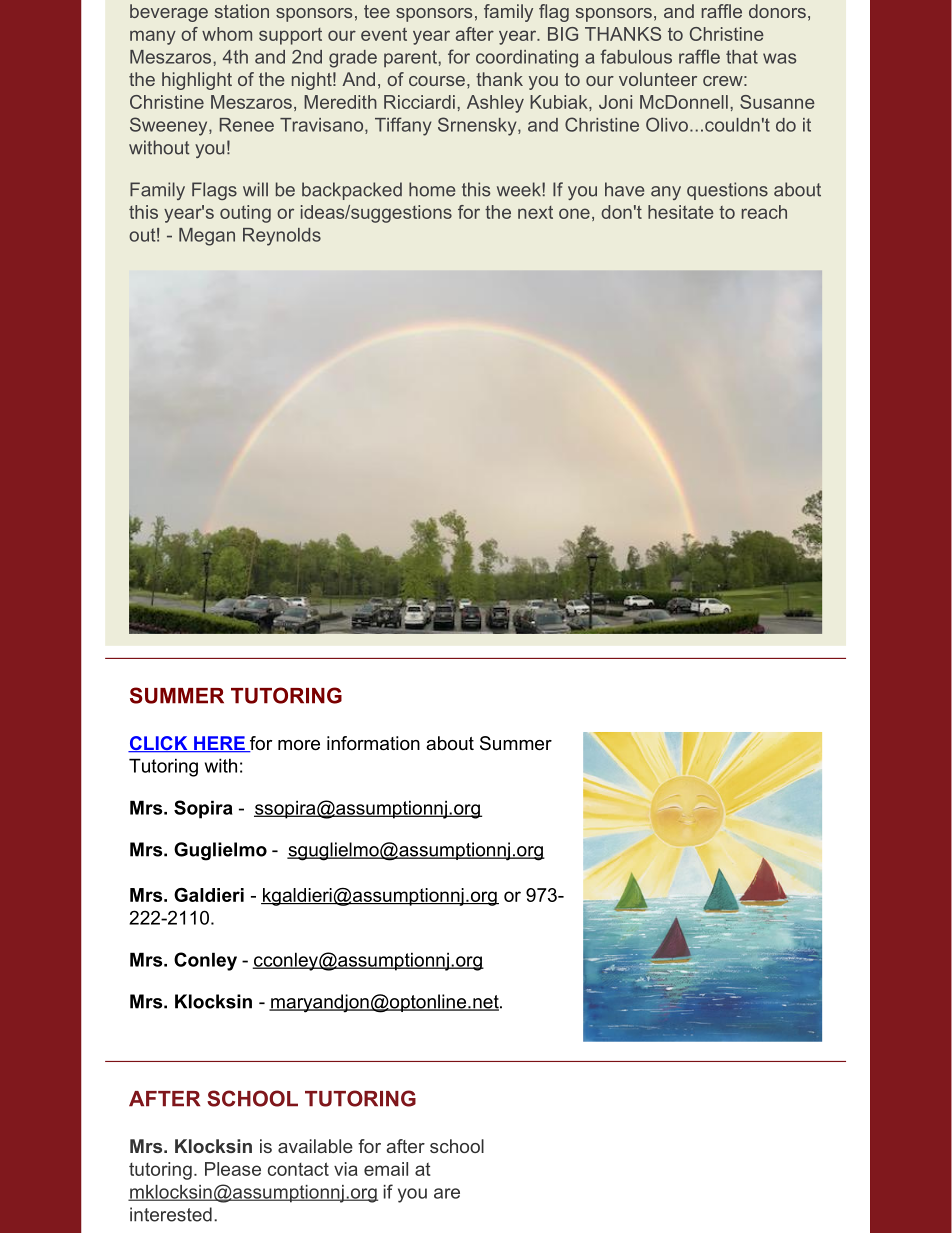 This page has height=1233, width=952. What do you see at coordinates (373, 743) in the page?
I see `information` at bounding box center [373, 743].
